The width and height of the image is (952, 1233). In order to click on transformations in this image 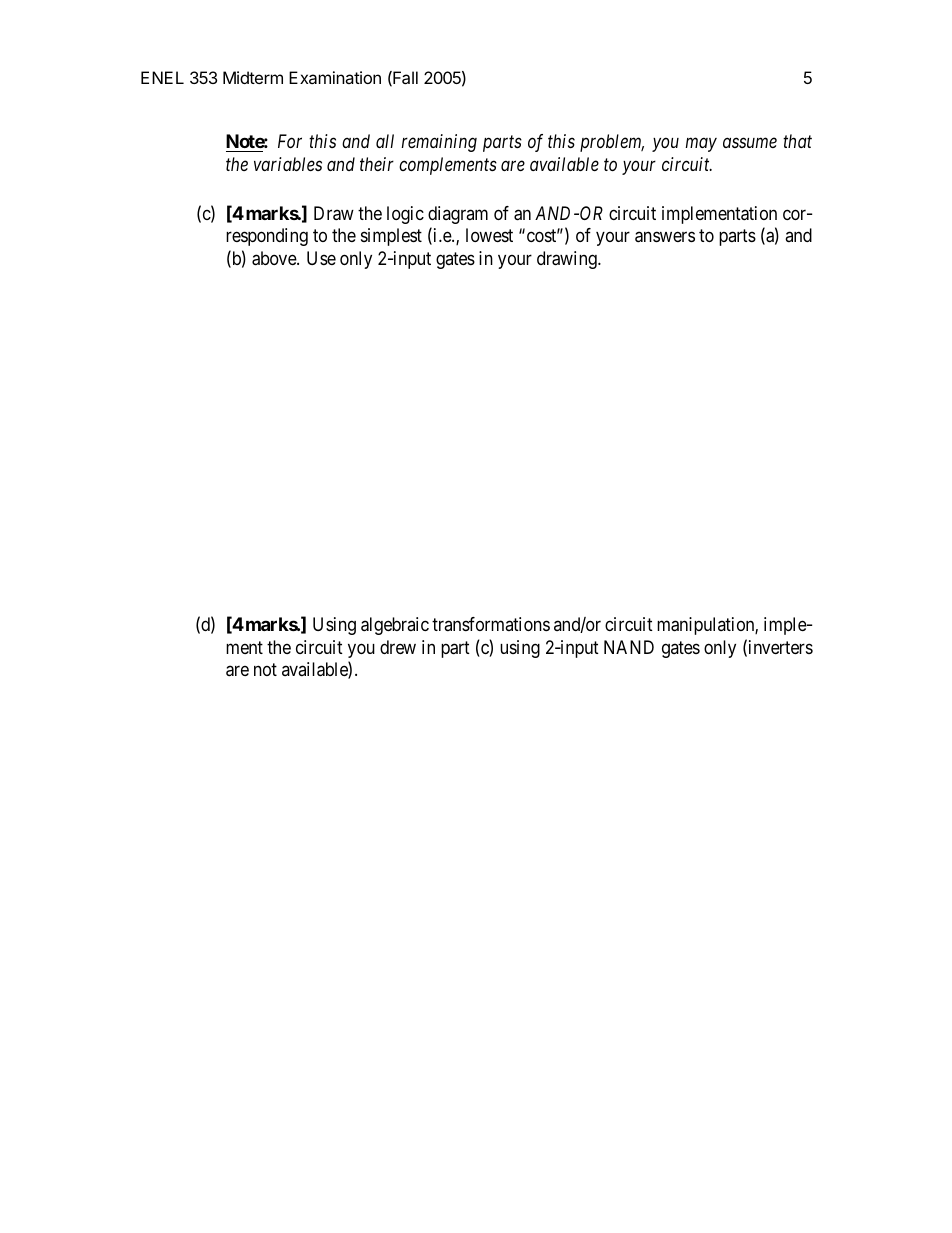, I will do `click(491, 624)`.
